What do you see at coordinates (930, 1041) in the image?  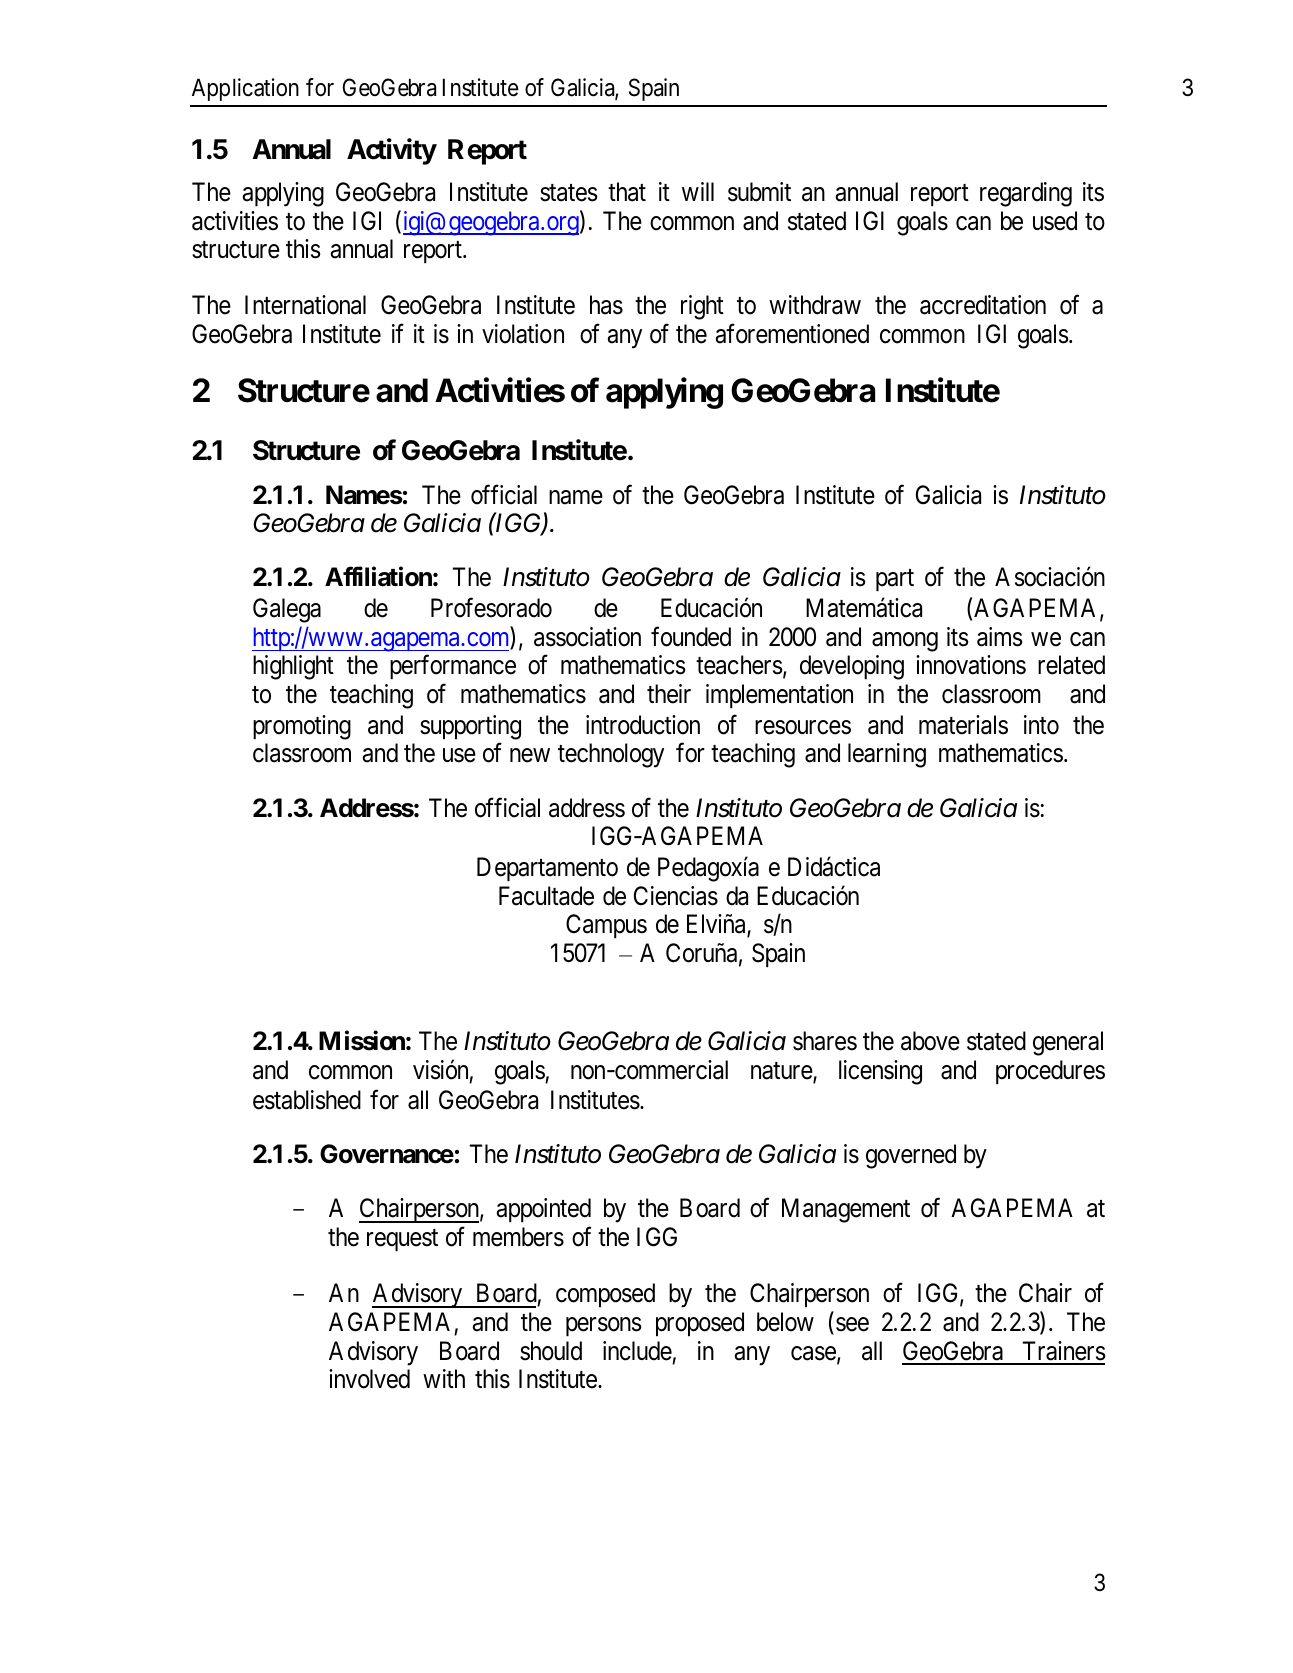 I see `above` at bounding box center [930, 1041].
